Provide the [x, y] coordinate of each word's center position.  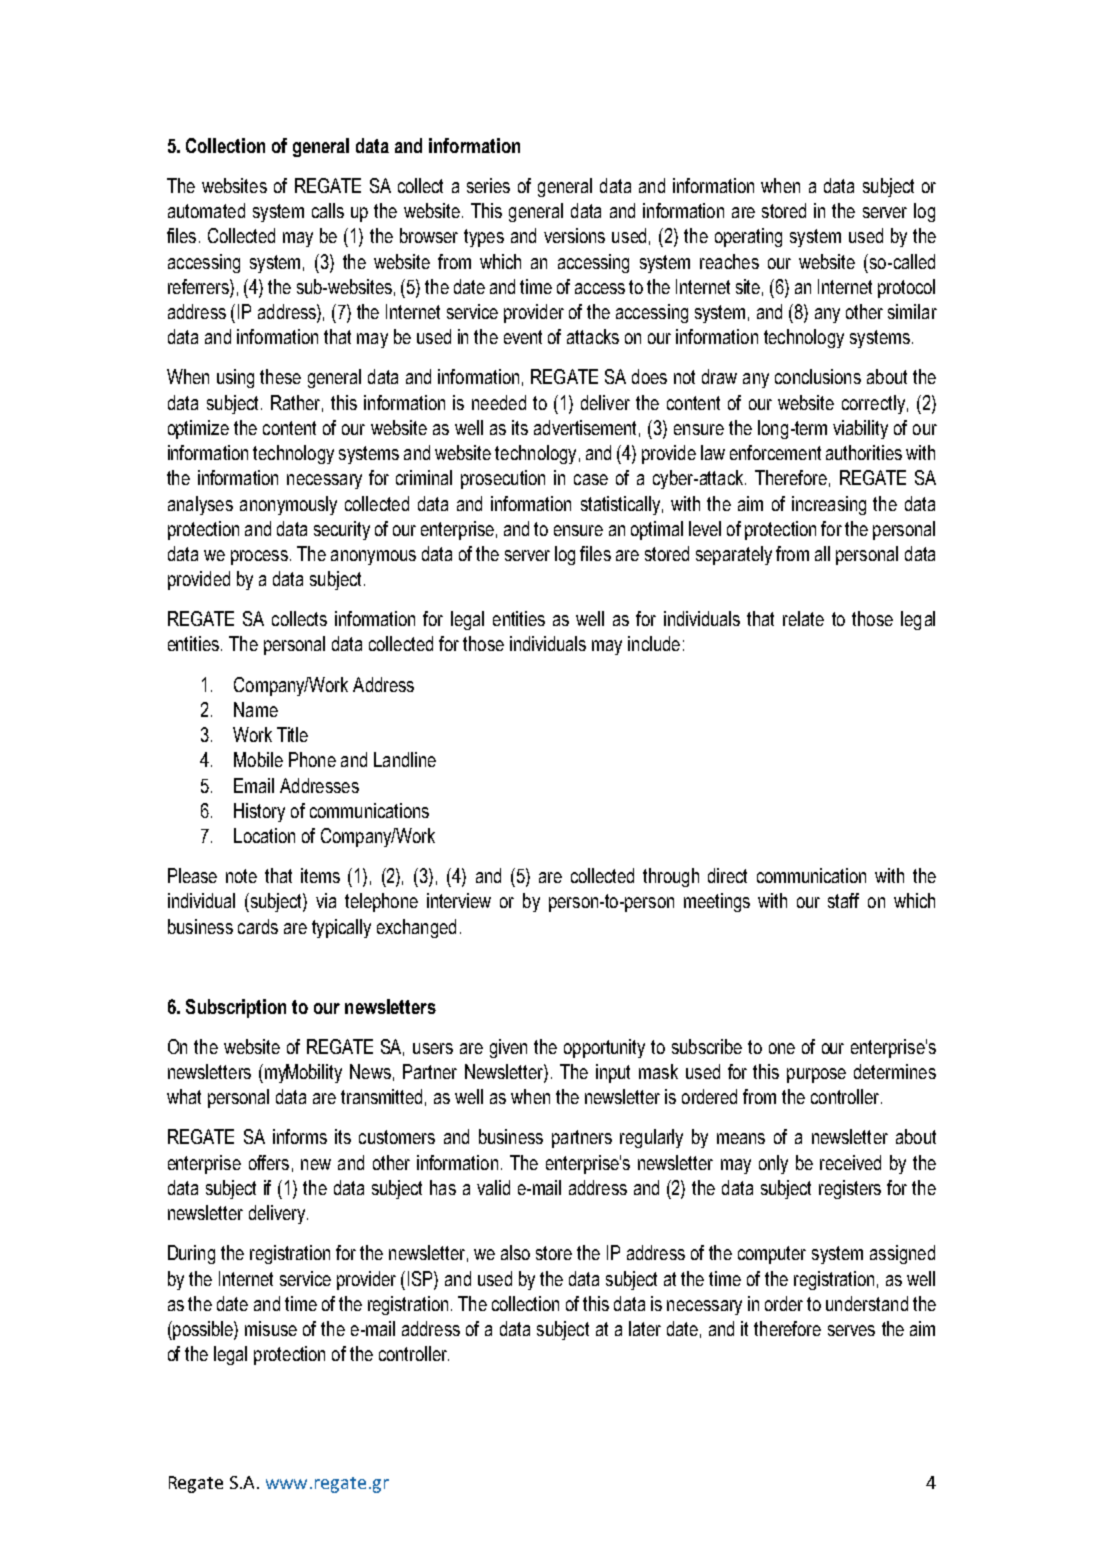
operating [748, 237]
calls [328, 210]
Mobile [258, 759]
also [515, 1252]
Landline [405, 759]
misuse [271, 1328]
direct [727, 875]
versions [574, 235]
